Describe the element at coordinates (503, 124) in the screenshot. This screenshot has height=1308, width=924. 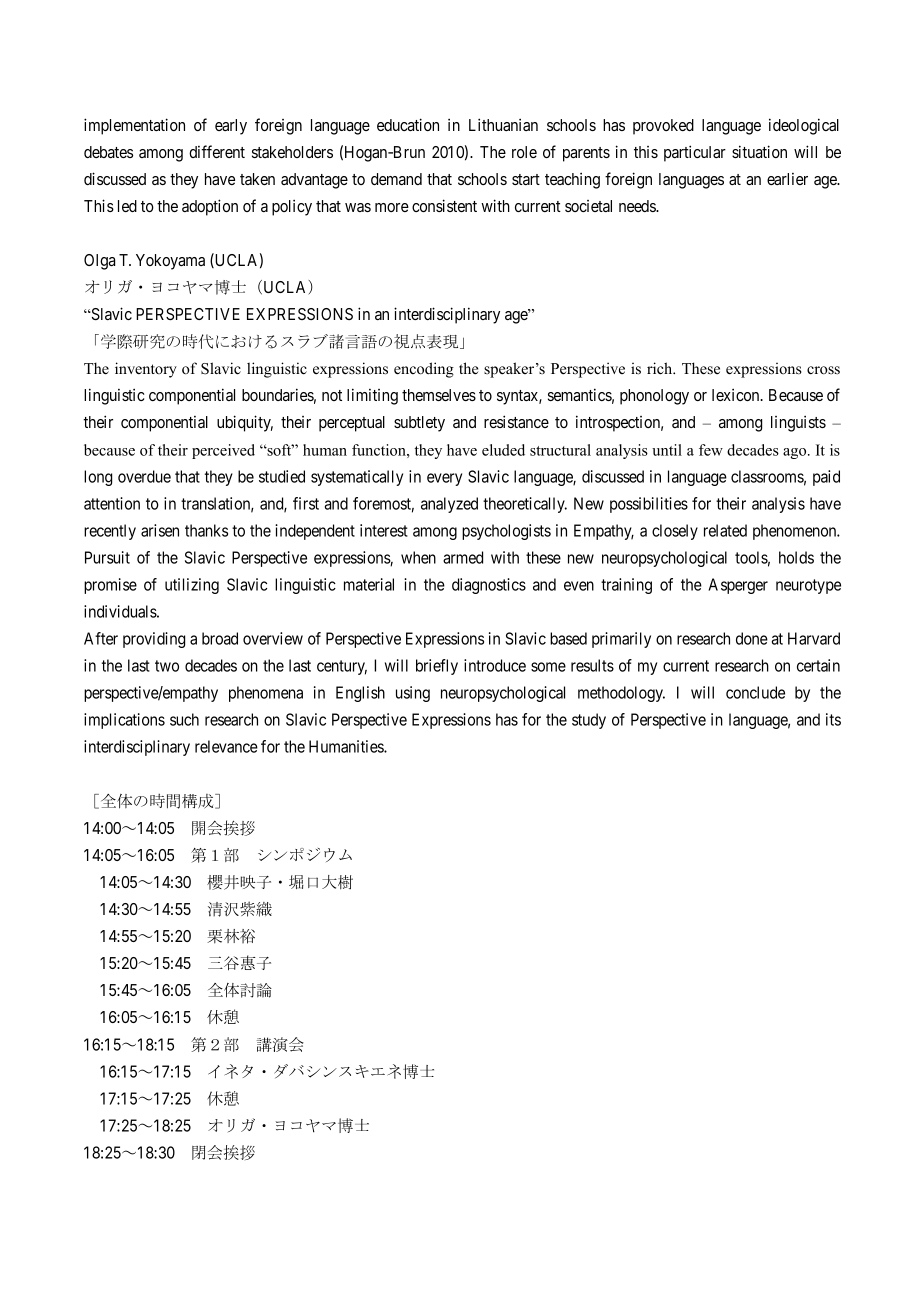
I see `Lithuanian` at that location.
